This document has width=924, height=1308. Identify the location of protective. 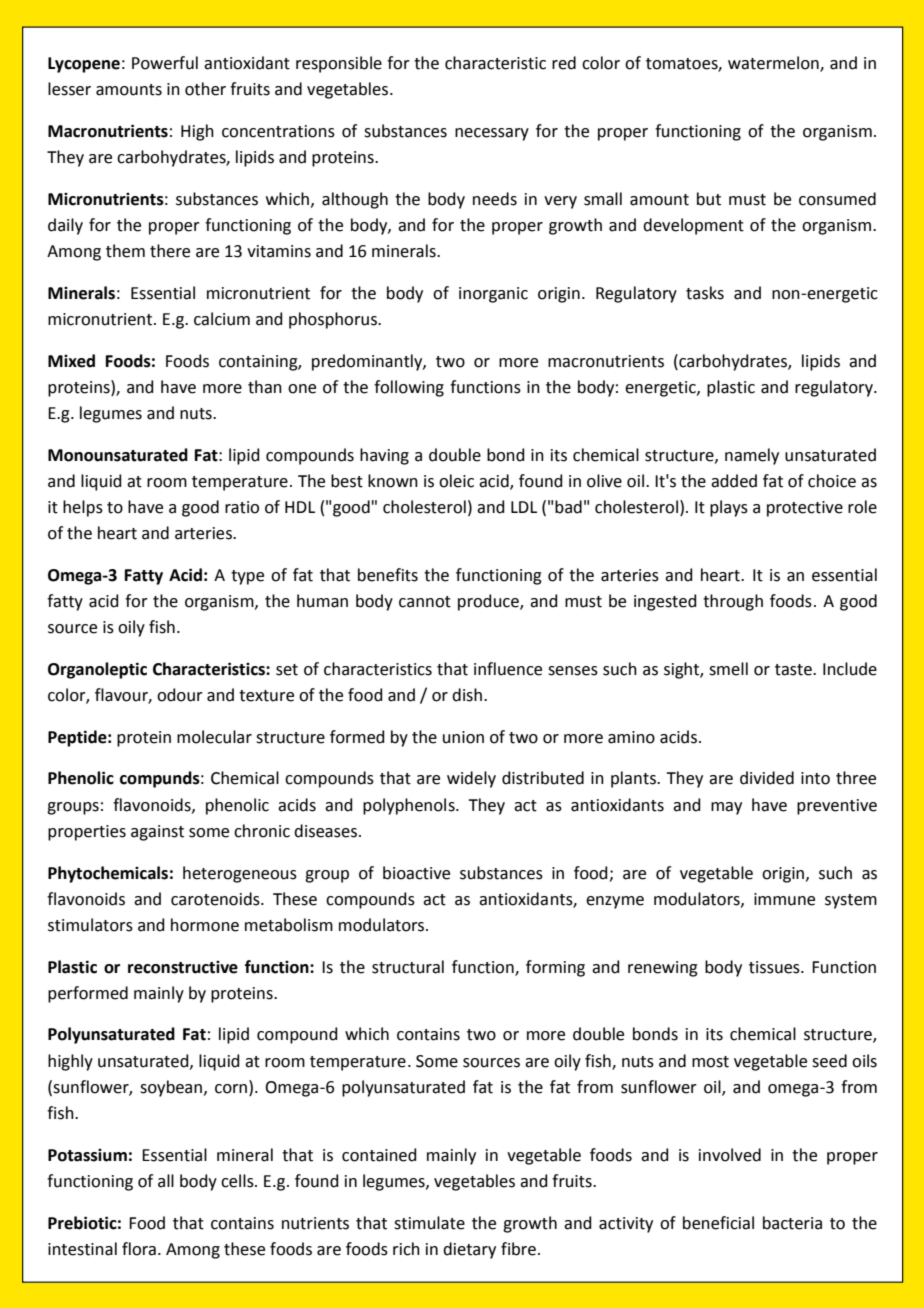
(805, 509).
